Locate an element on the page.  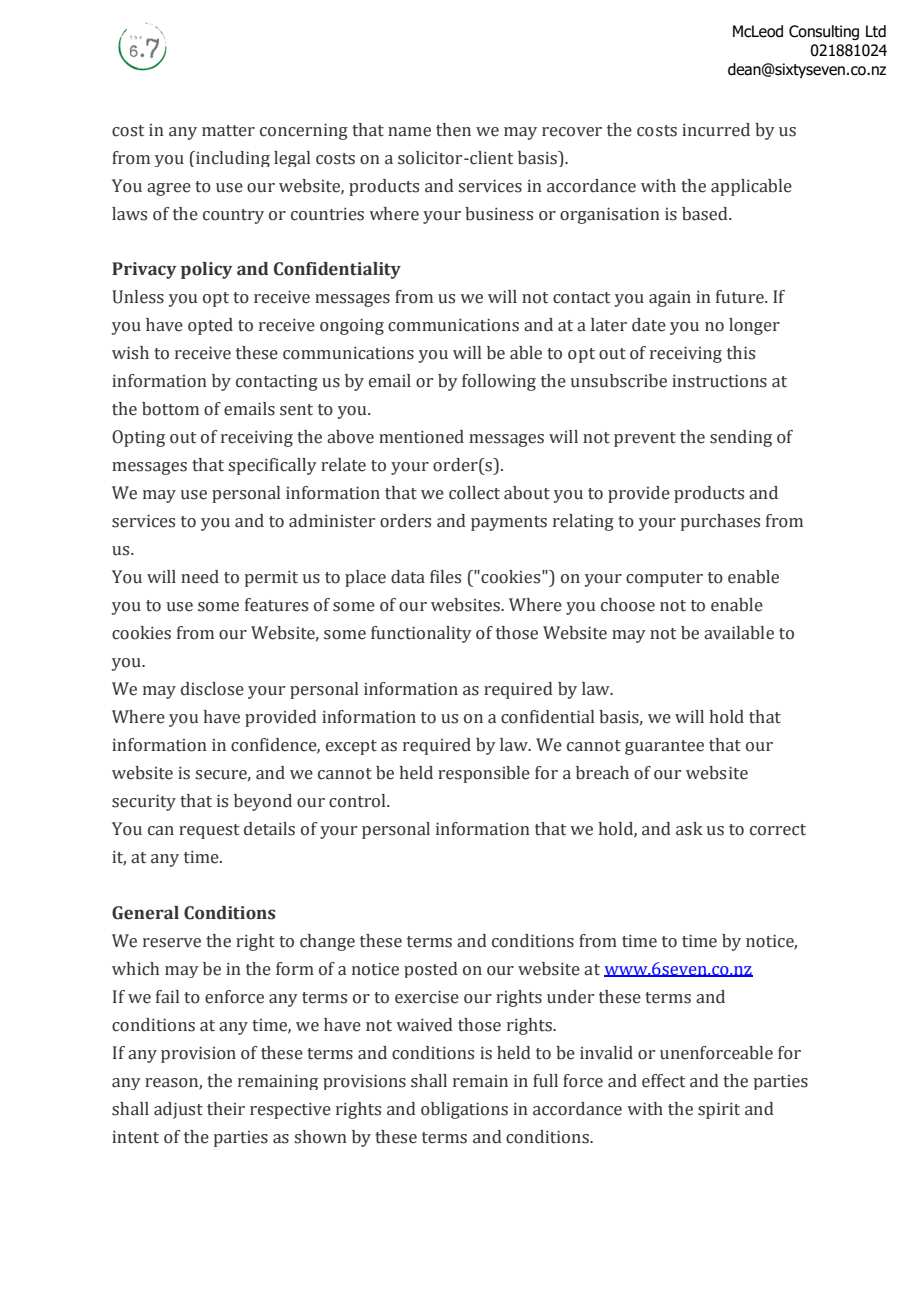
purchases is located at coordinates (720, 522).
